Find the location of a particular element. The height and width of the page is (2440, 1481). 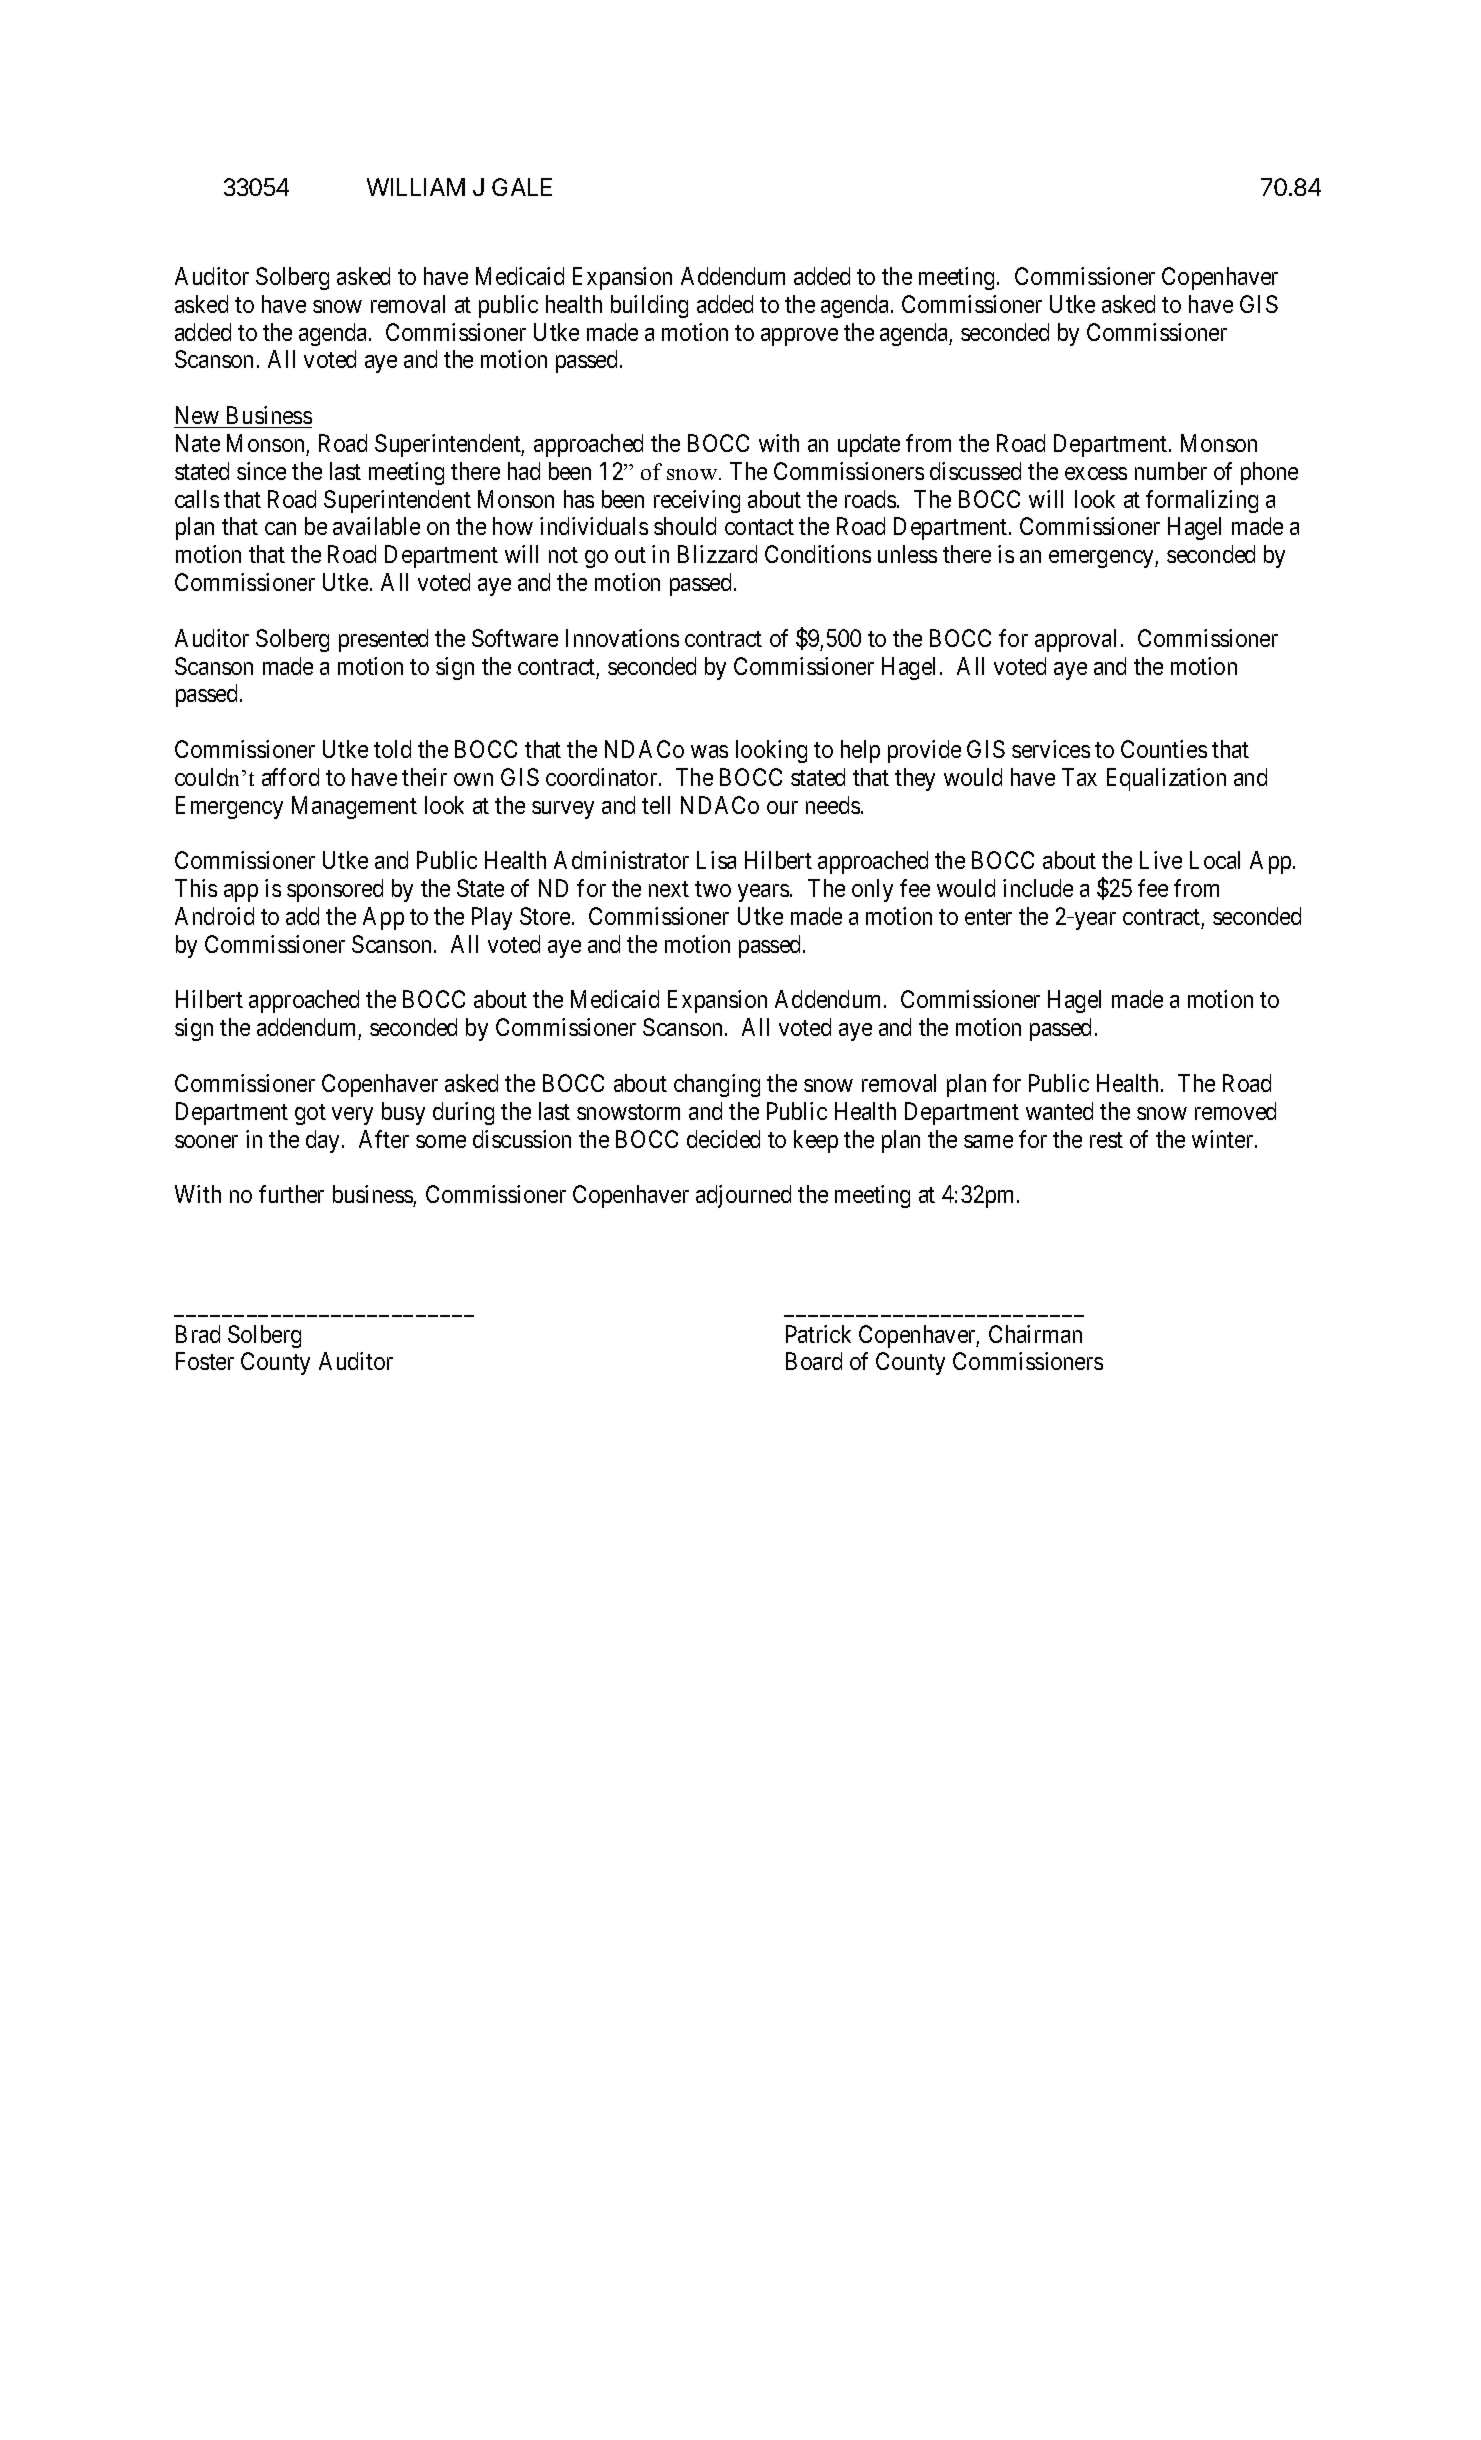

Brad is located at coordinates (198, 1334).
